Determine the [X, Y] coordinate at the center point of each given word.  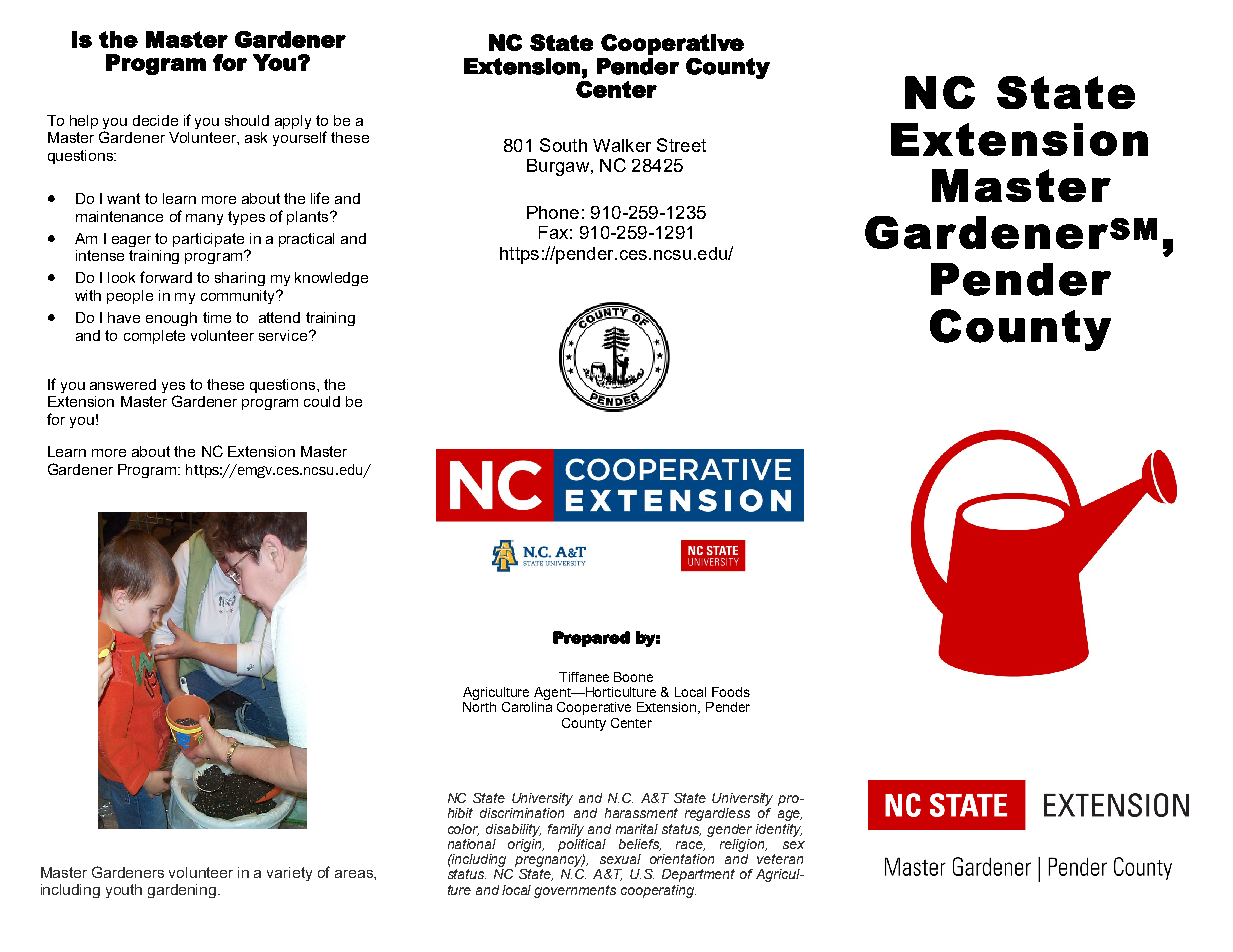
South [563, 145]
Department [698, 875]
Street [681, 145]
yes [173, 389]
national [472, 844]
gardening [183, 891]
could [322, 401]
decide [155, 120]
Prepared [591, 639]
